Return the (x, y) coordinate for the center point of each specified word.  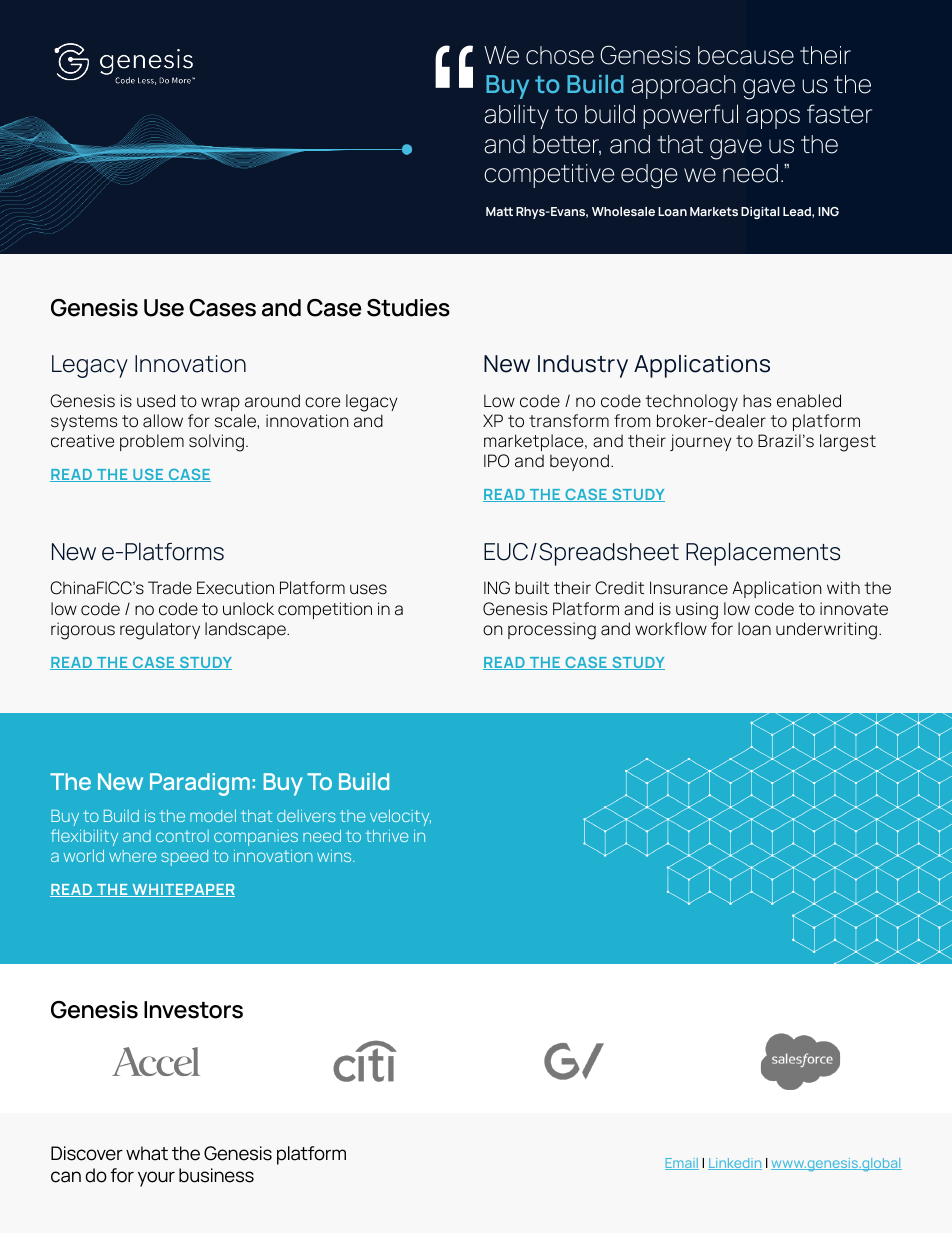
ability (516, 116)
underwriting (826, 631)
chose (560, 55)
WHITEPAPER (182, 890)
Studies (408, 308)
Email (682, 1164)
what (147, 1153)
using (697, 611)
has (757, 401)
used (156, 401)
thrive (387, 836)
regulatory (160, 631)
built (532, 588)
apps (773, 119)
